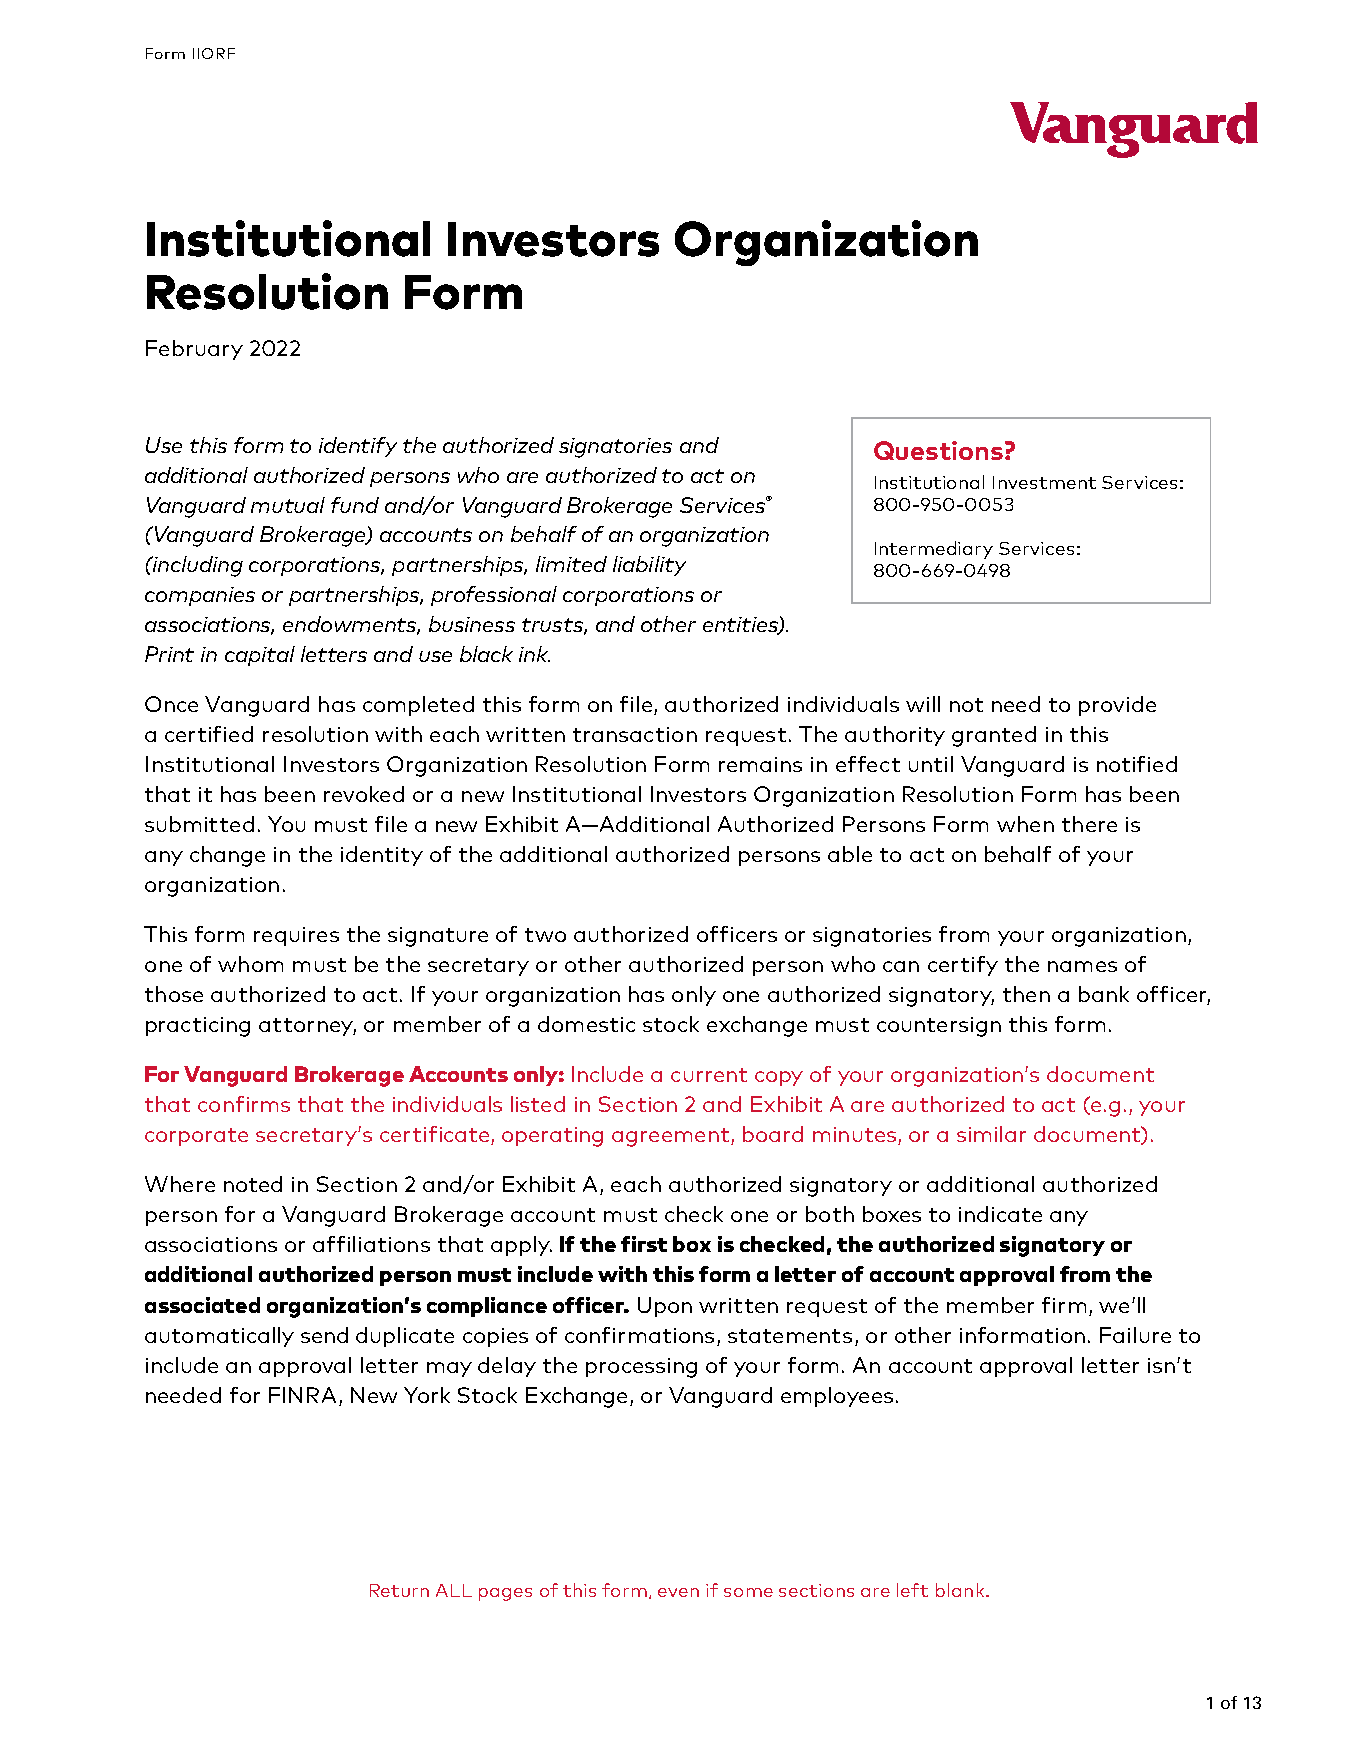 The image size is (1358, 1758). What do you see at coordinates (678, 1592) in the document?
I see `even` at bounding box center [678, 1592].
